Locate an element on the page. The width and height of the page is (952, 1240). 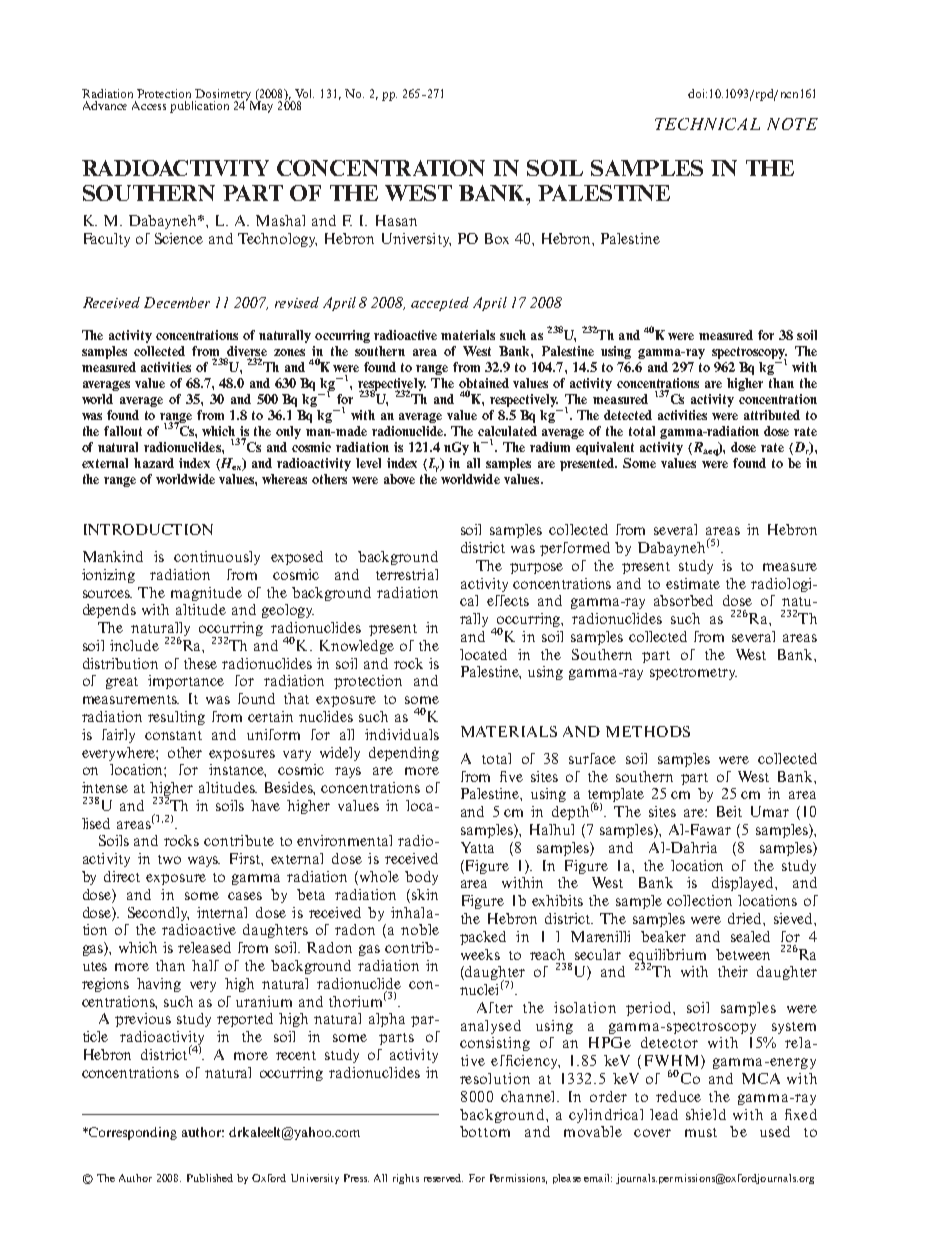
these is located at coordinates (200, 663).
